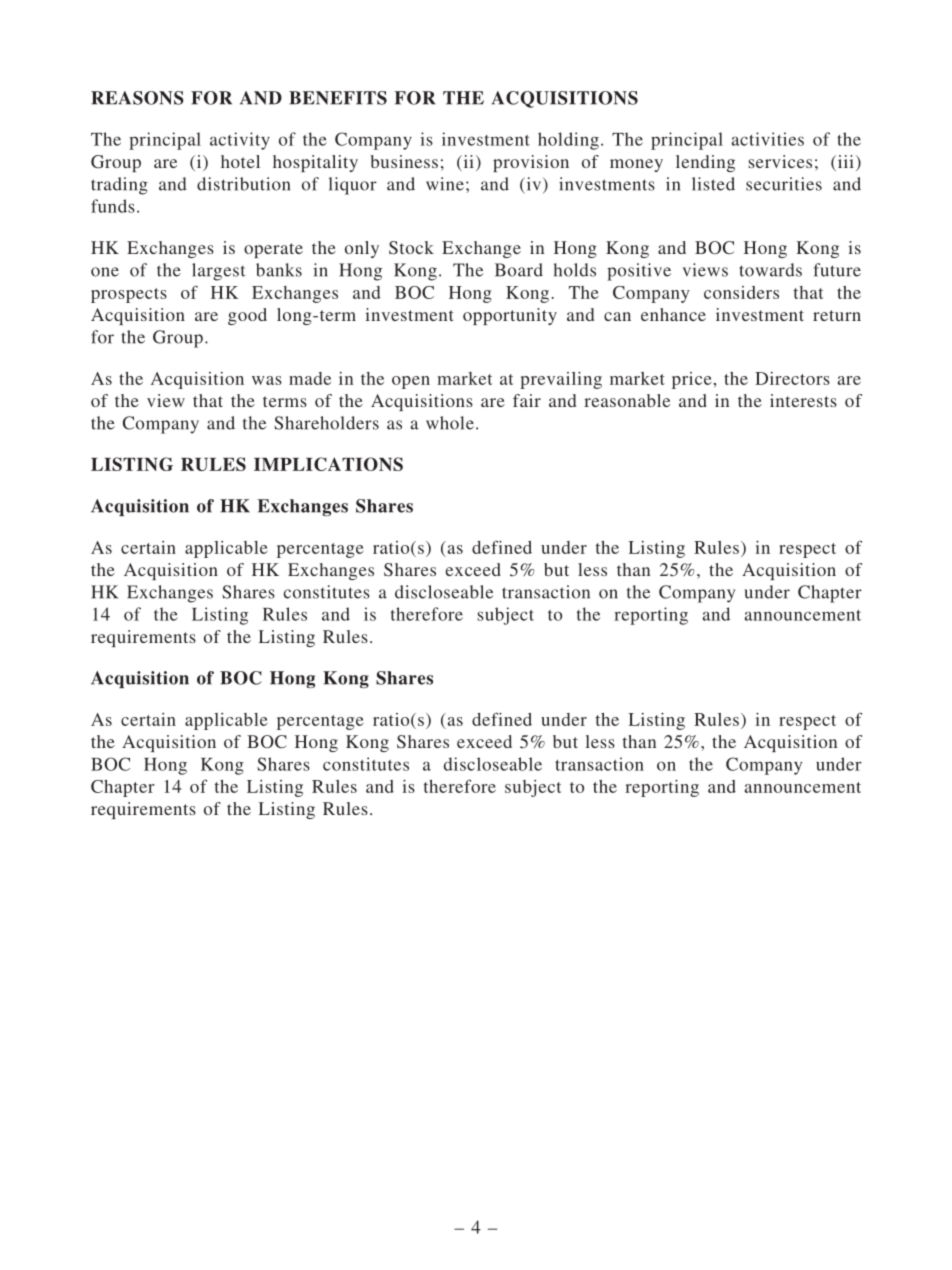 The height and width of the document is (1270, 952). Describe the element at coordinates (338, 98) in the document. I see `BENEFITS` at that location.
